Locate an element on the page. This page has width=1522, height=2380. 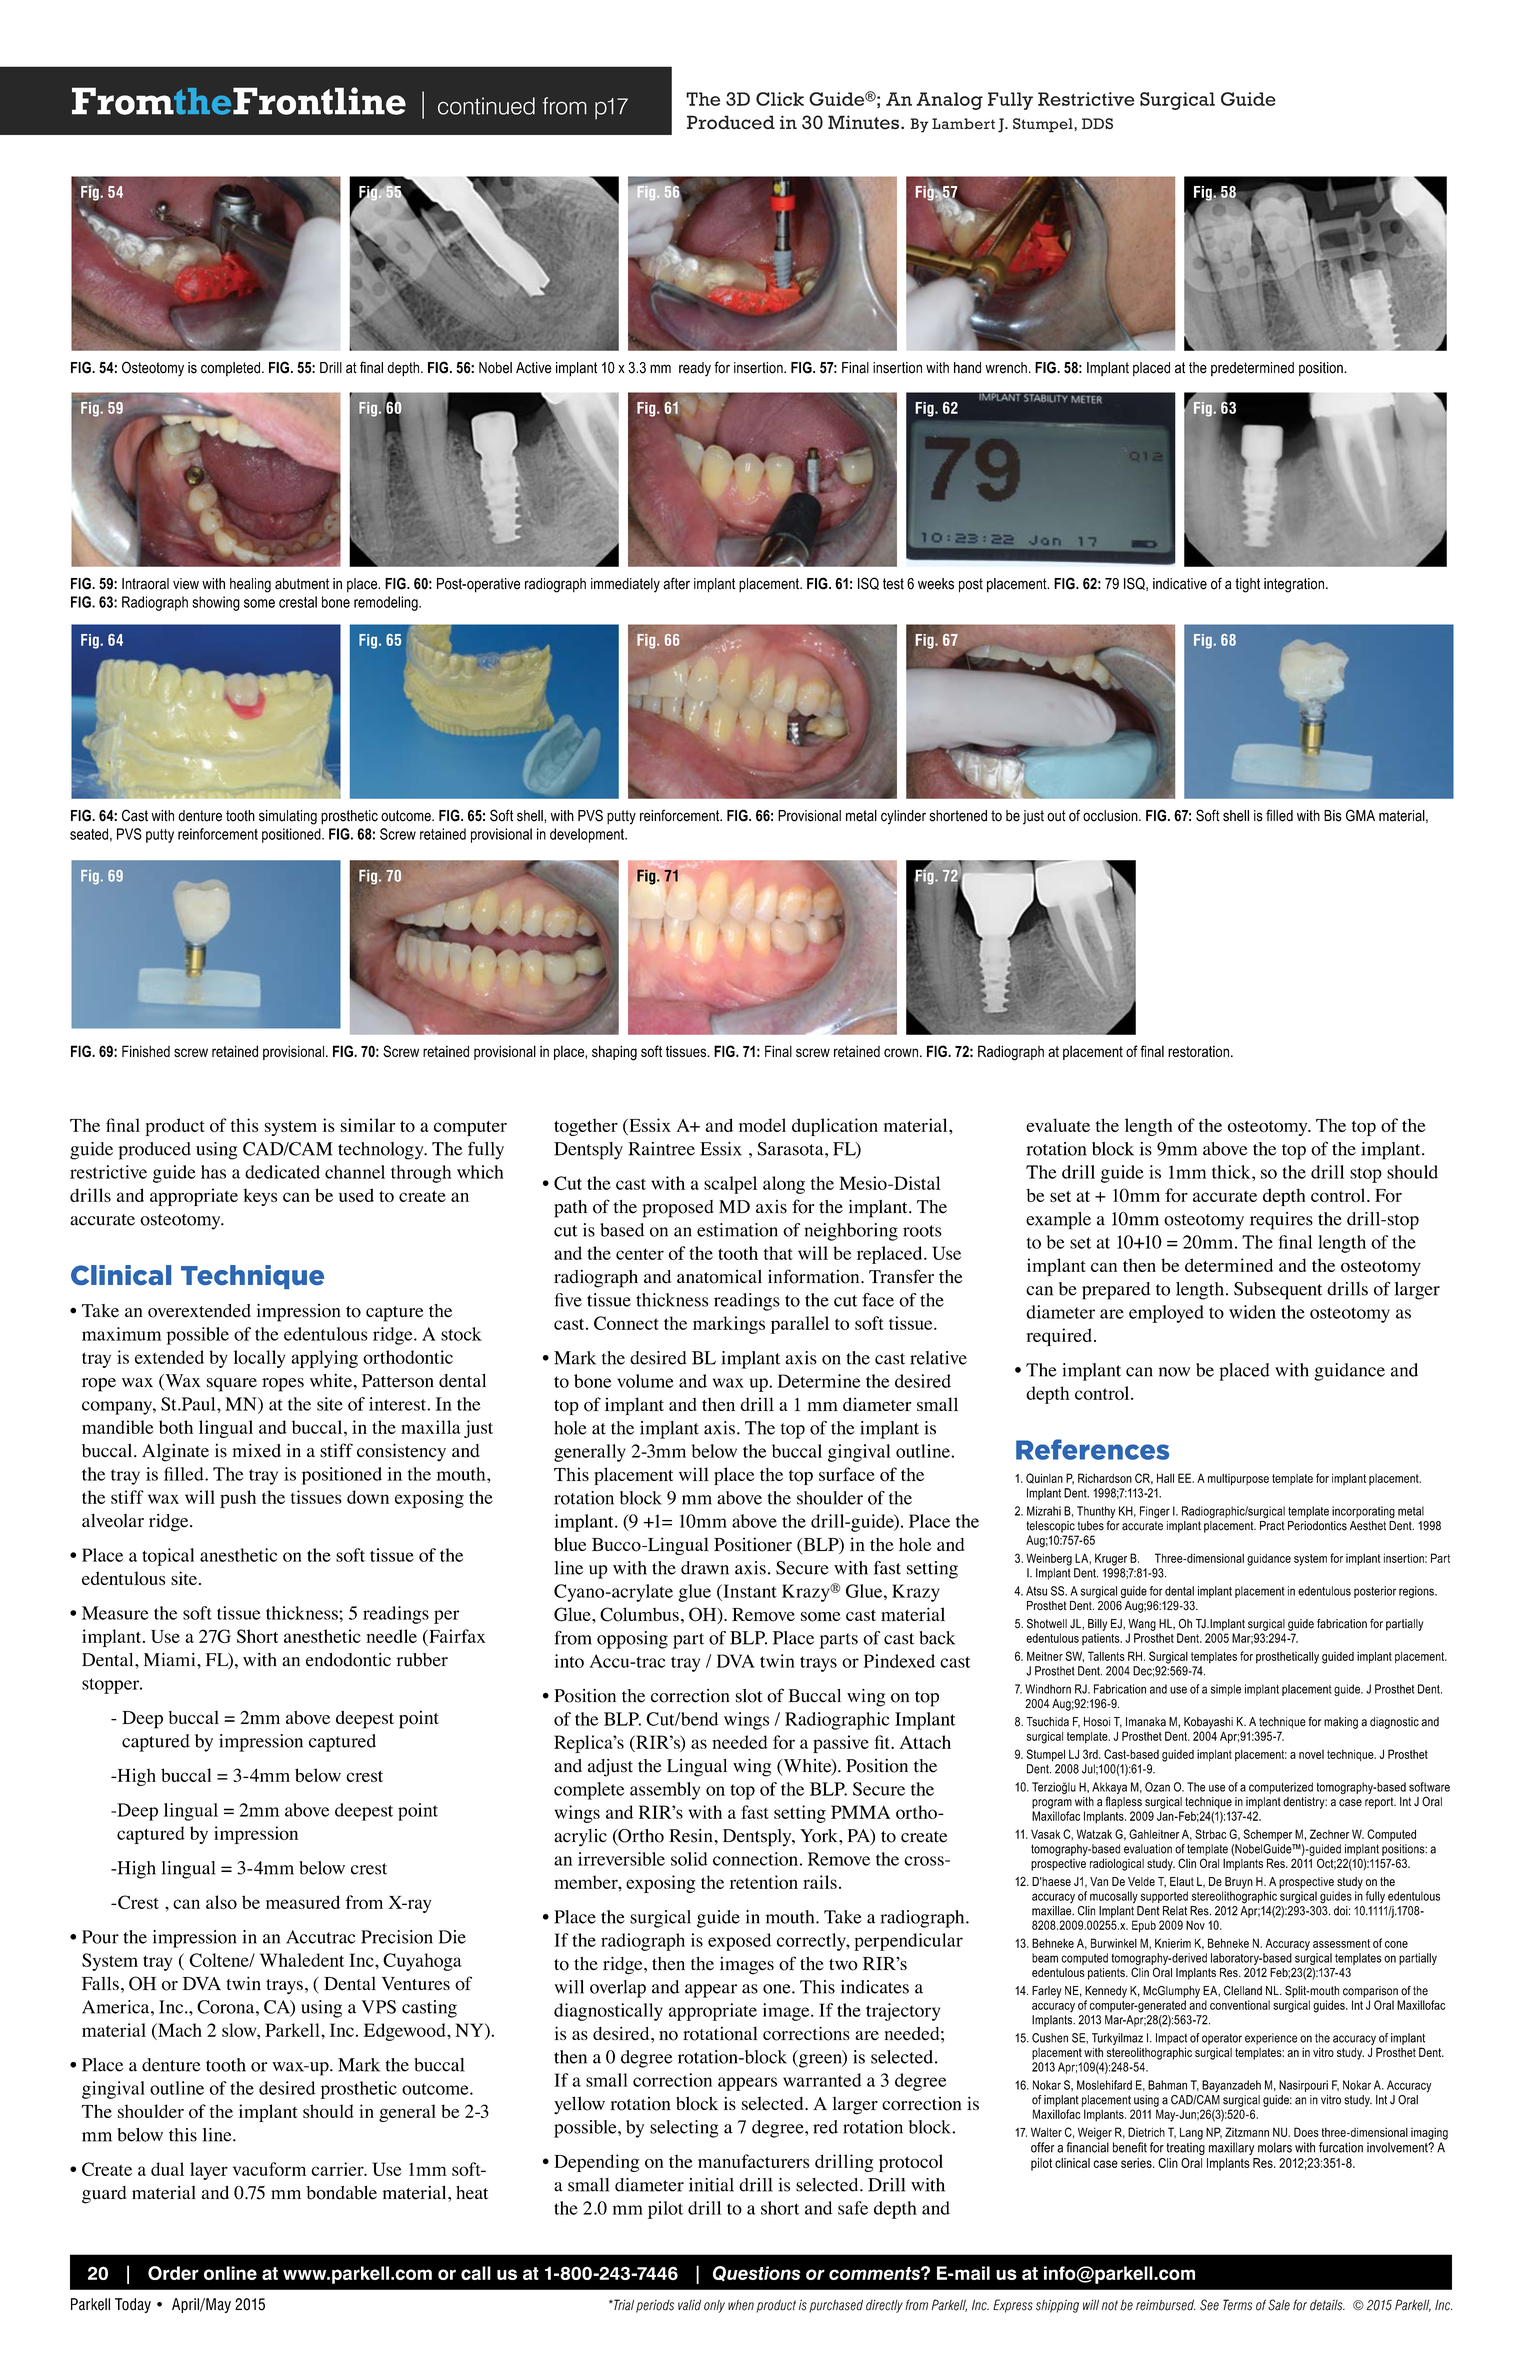
Sale is located at coordinates (1279, 2305).
